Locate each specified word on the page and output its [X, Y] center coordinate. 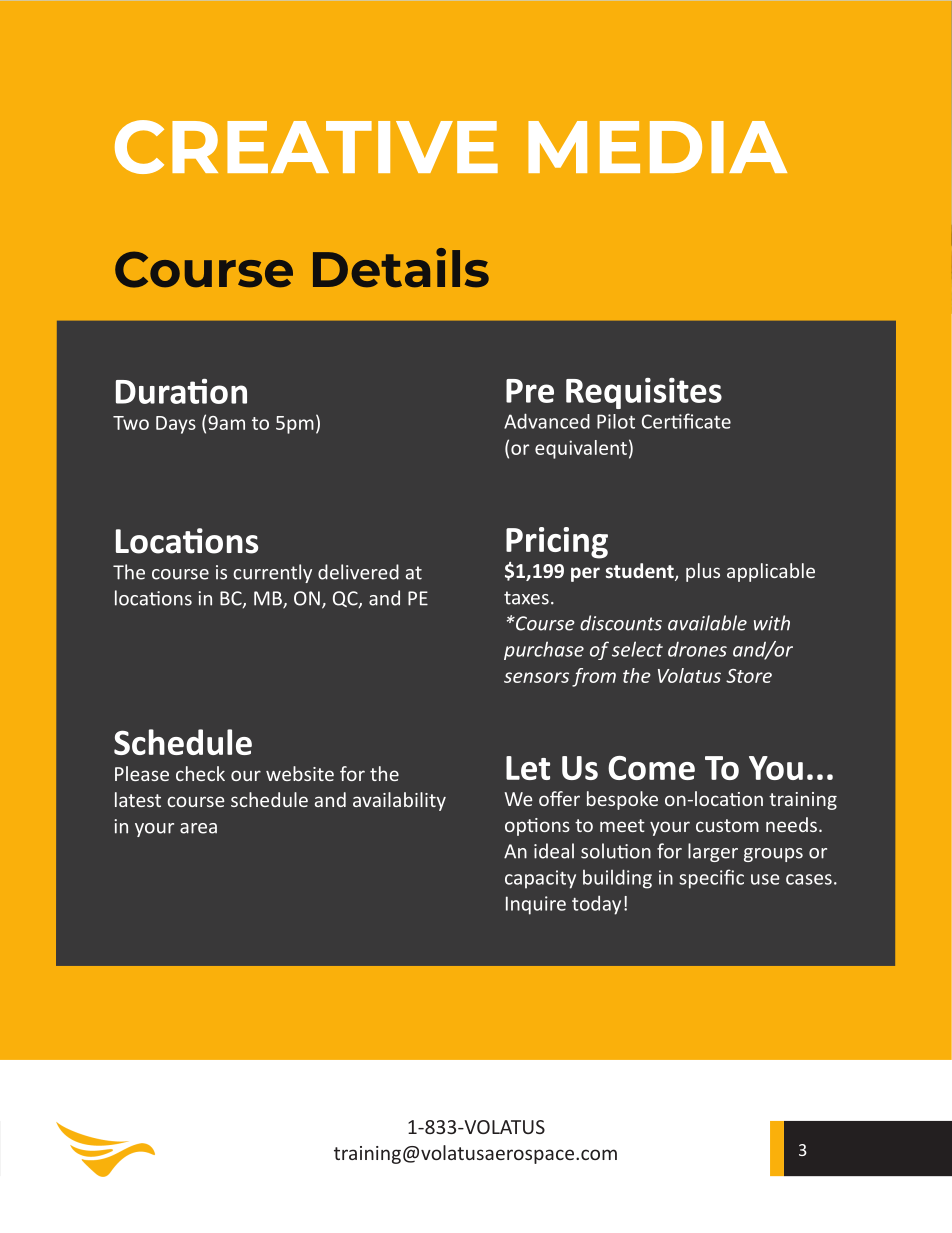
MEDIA [657, 147]
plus [703, 572]
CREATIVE [306, 147]
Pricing [557, 543]
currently [272, 573]
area [198, 828]
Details [401, 268]
